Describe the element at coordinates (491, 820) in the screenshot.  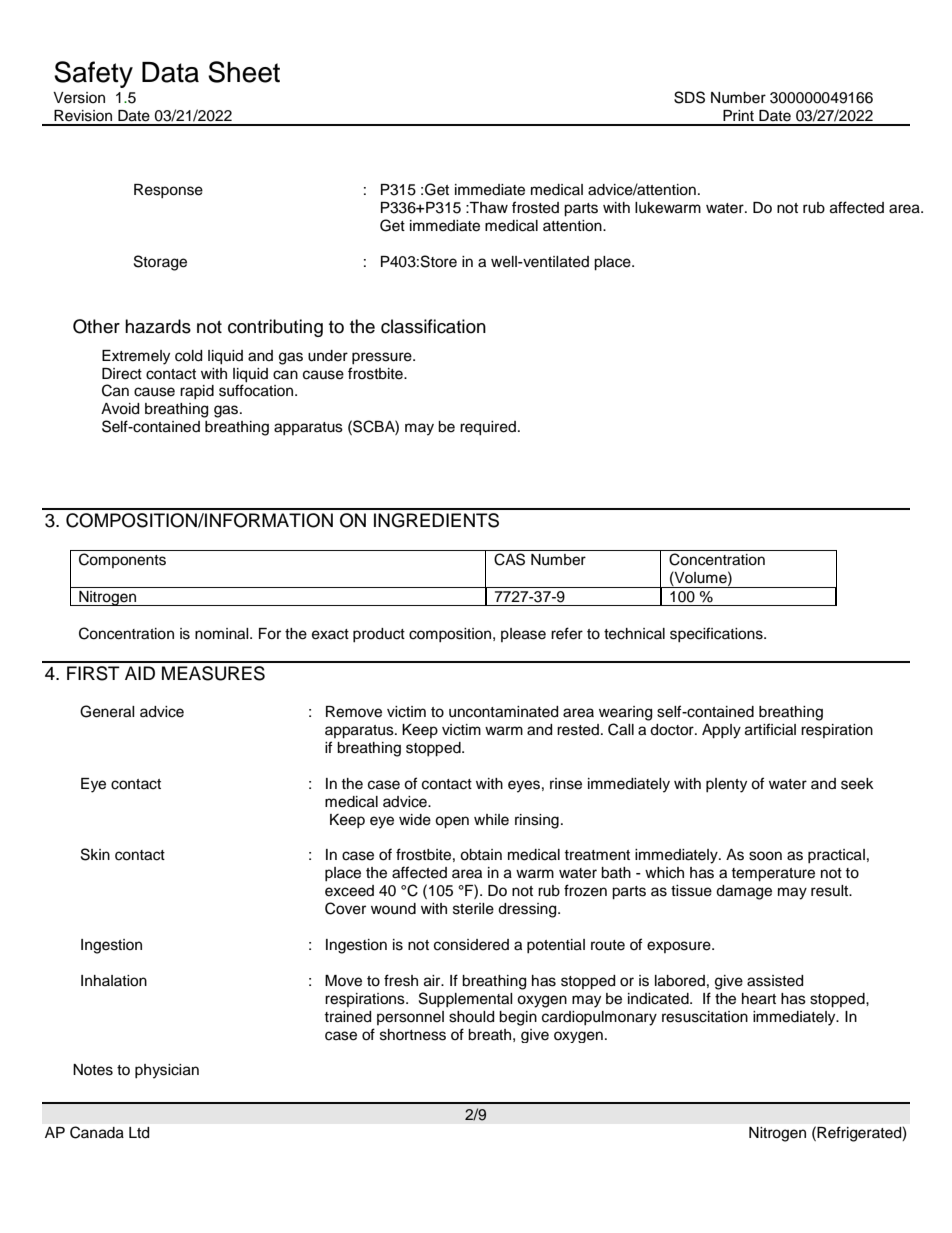
I see `while` at that location.
